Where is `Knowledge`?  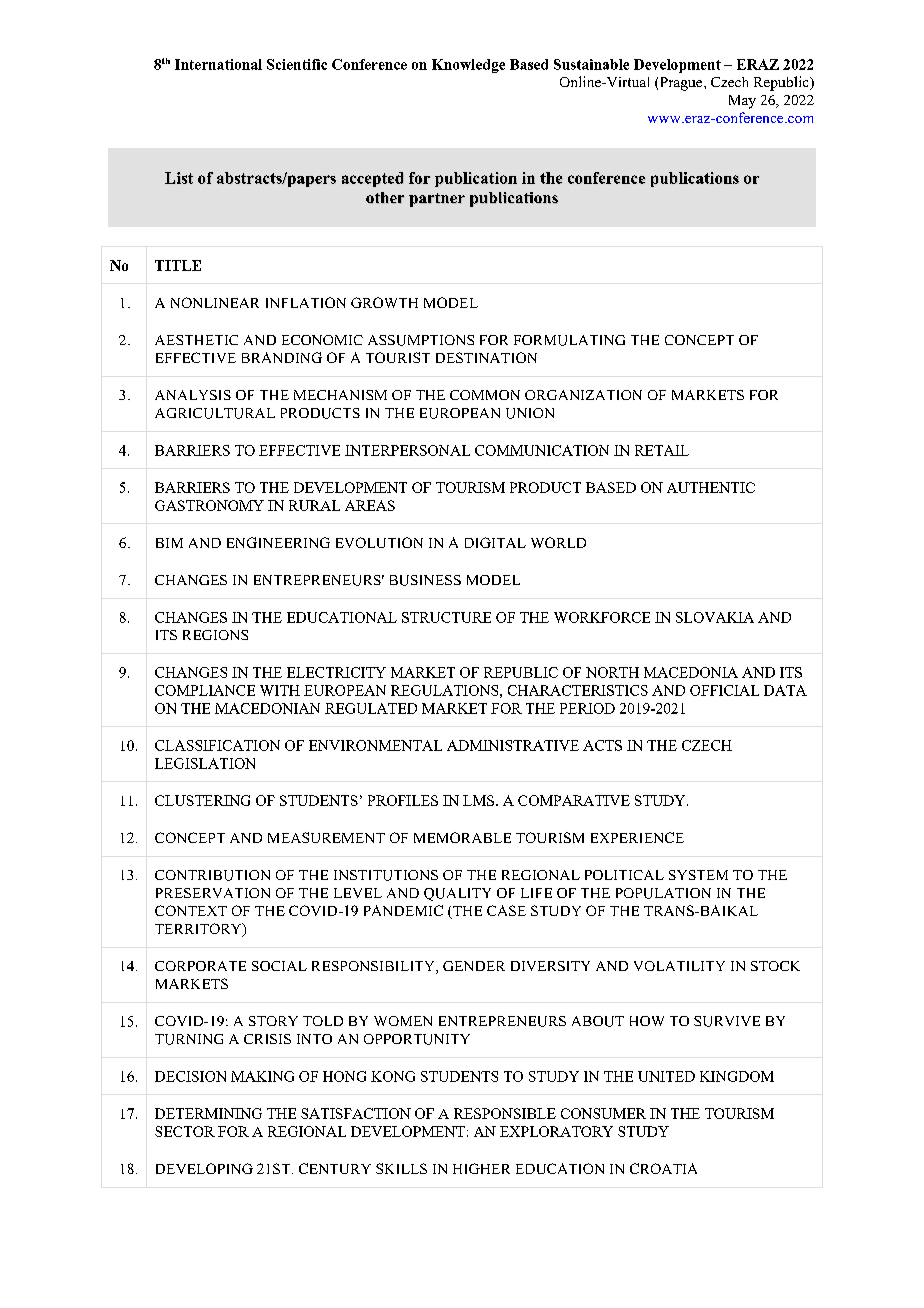 Knowledge is located at coordinates (468, 66).
